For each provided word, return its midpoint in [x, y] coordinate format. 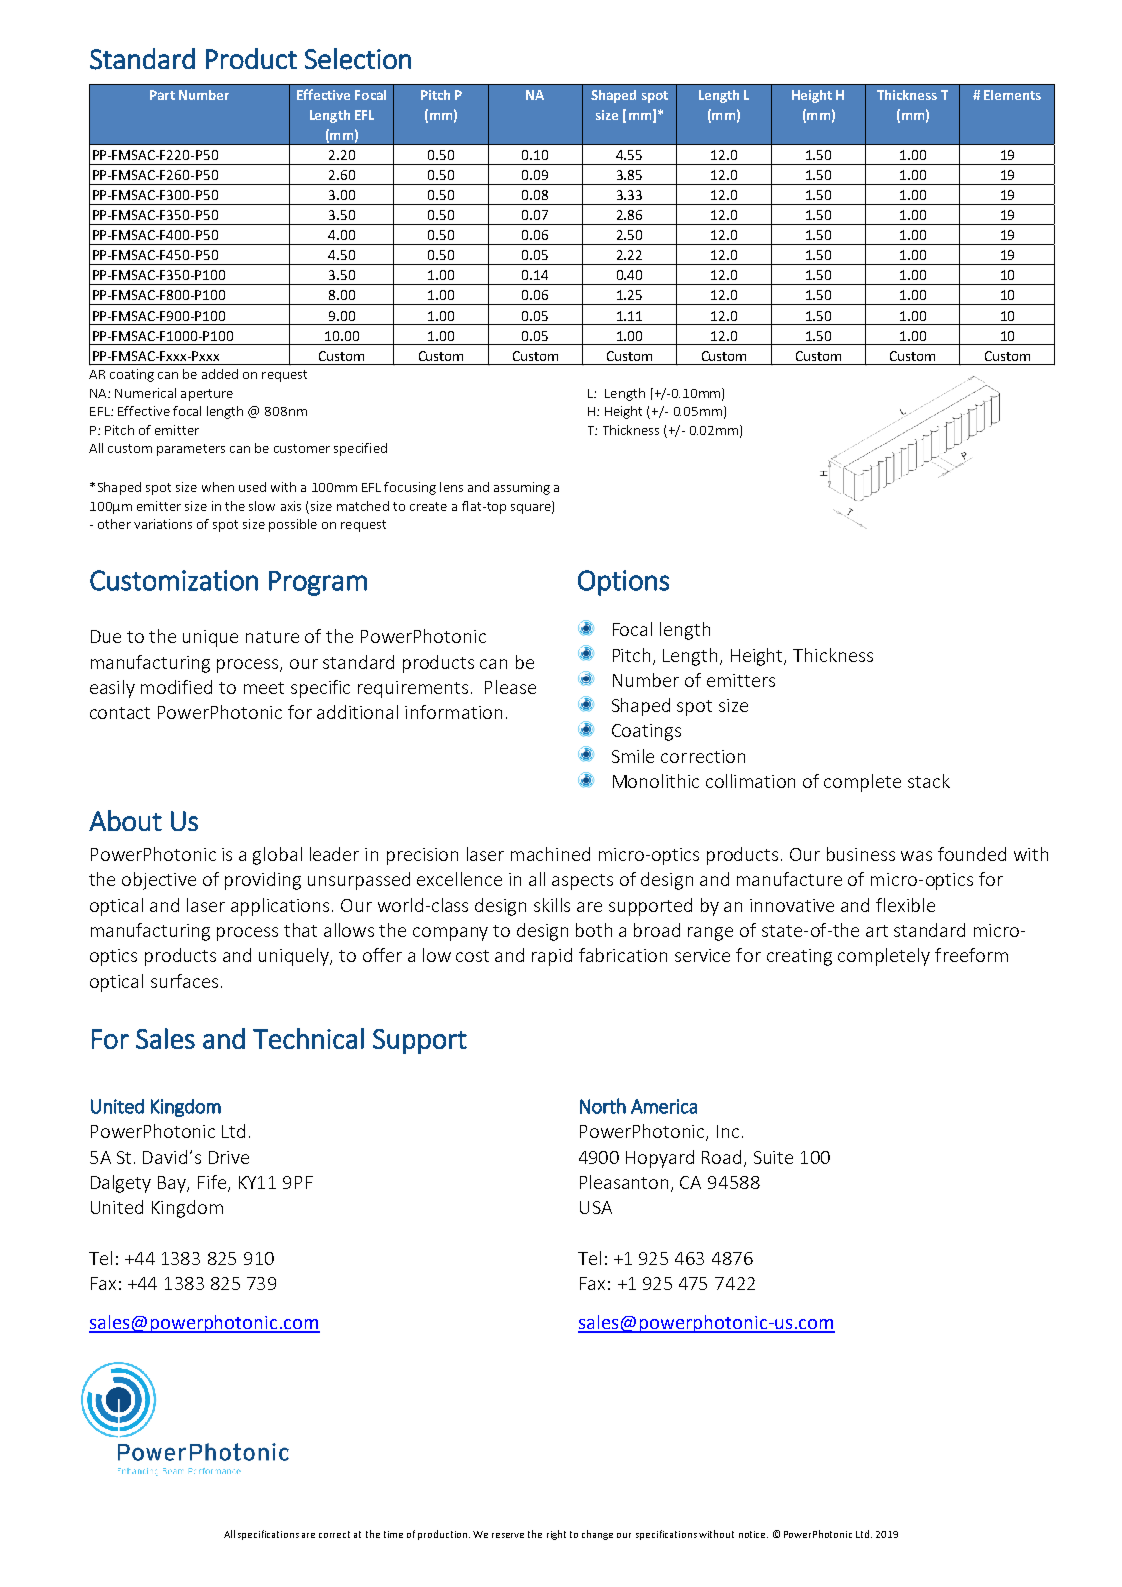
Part [162, 95]
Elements [1012, 95]
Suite [773, 1157]
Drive [229, 1157]
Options [623, 583]
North [603, 1106]
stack [929, 781]
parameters [191, 450]
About [125, 820]
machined [550, 854]
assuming [522, 488]
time [393, 1534]
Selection [358, 59]
